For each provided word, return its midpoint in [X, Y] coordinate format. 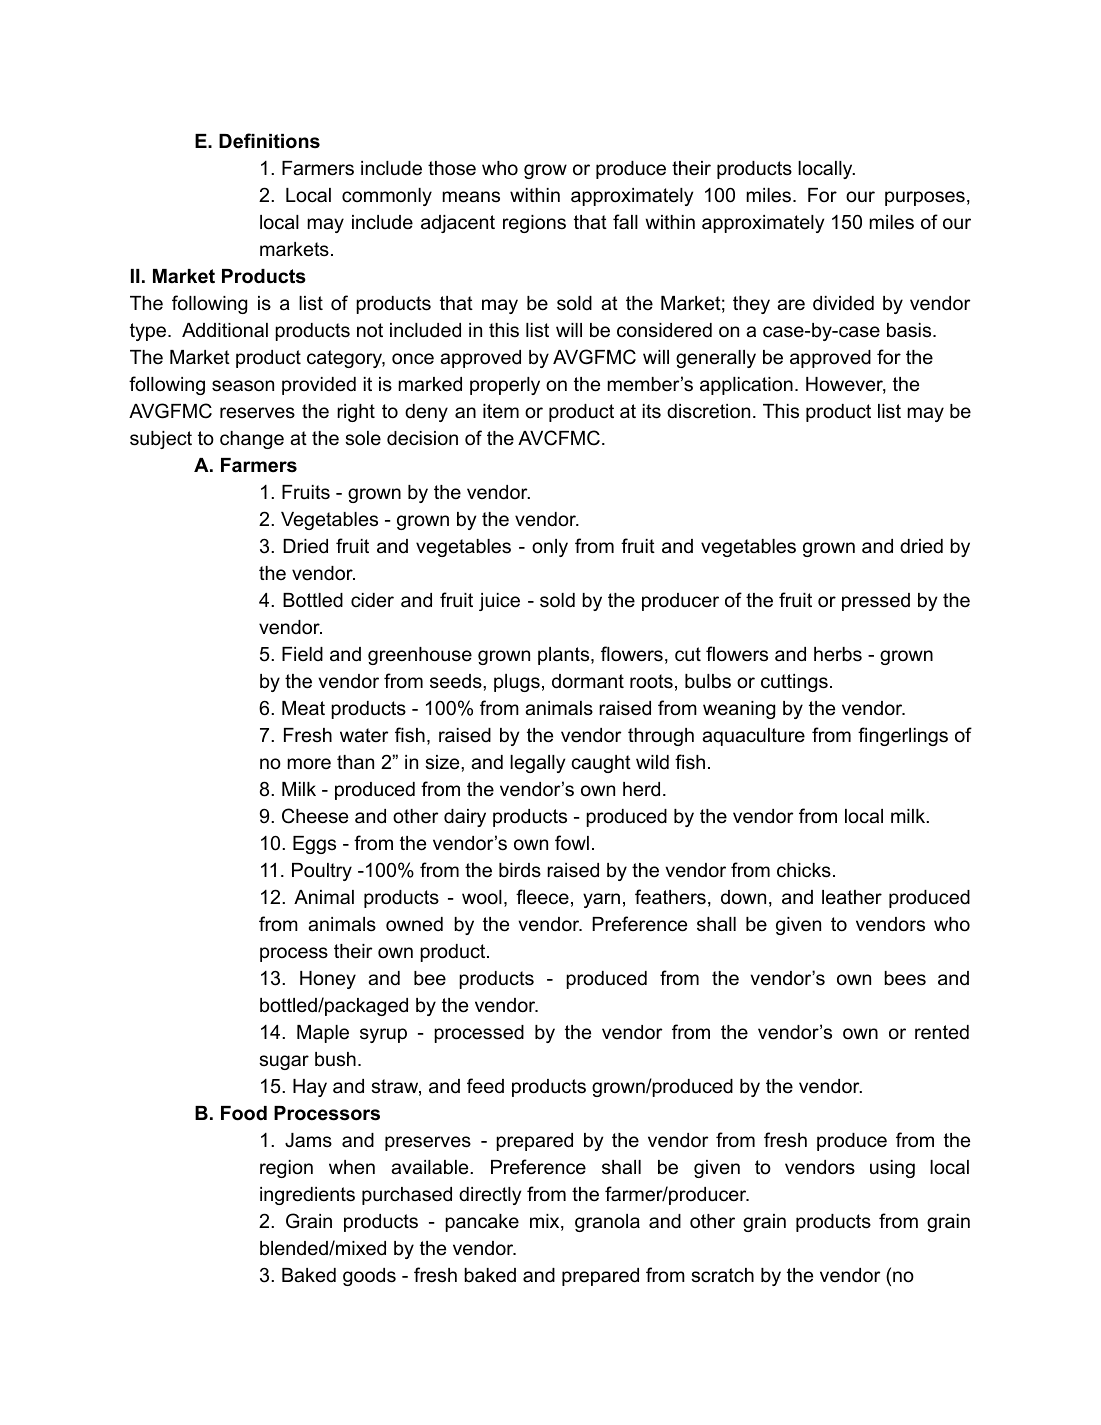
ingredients [307, 1196]
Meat [303, 708]
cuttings [794, 683]
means [471, 197]
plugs [517, 683]
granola [607, 1223]
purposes [925, 198]
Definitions [269, 141]
